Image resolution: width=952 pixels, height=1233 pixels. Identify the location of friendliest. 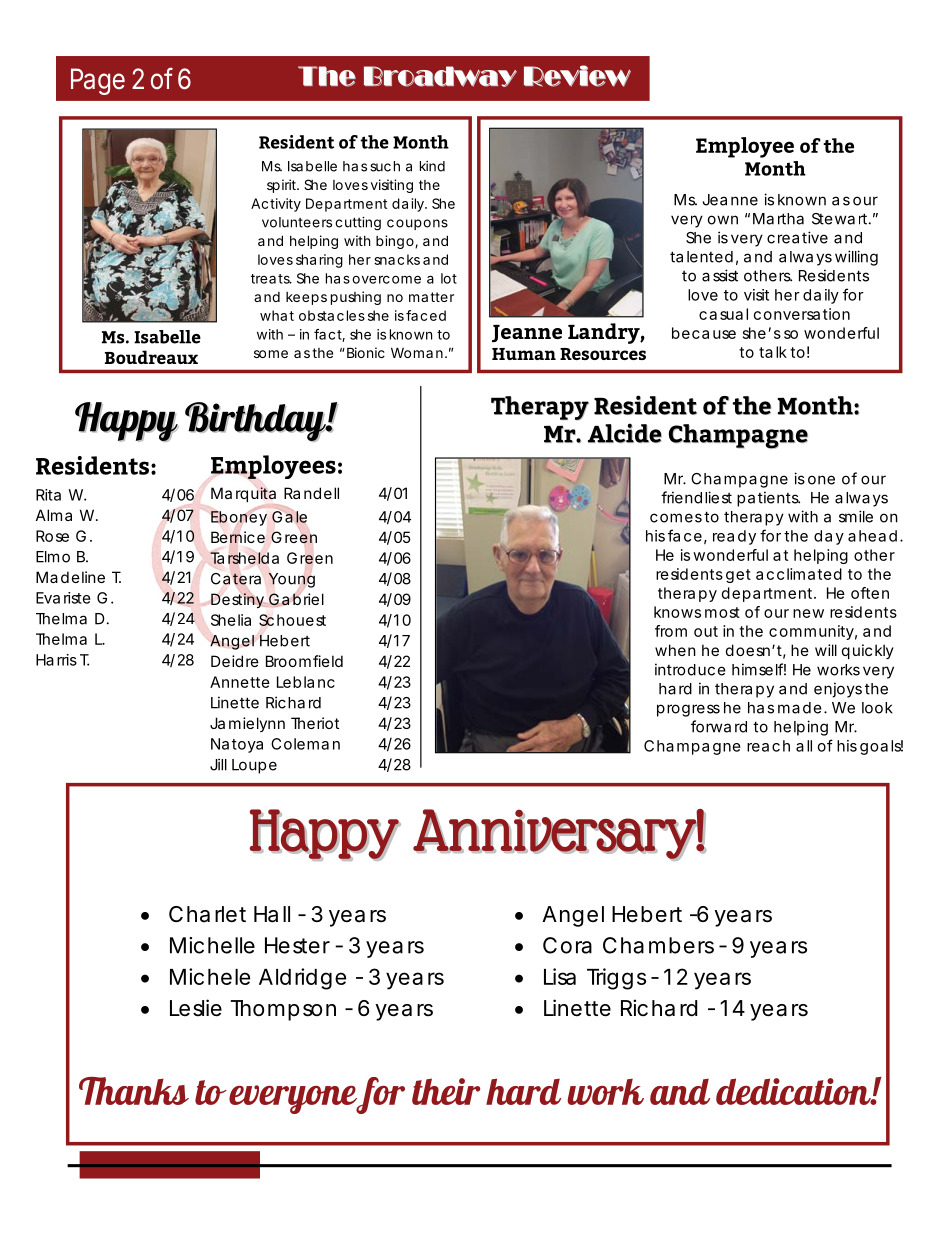
(696, 497).
